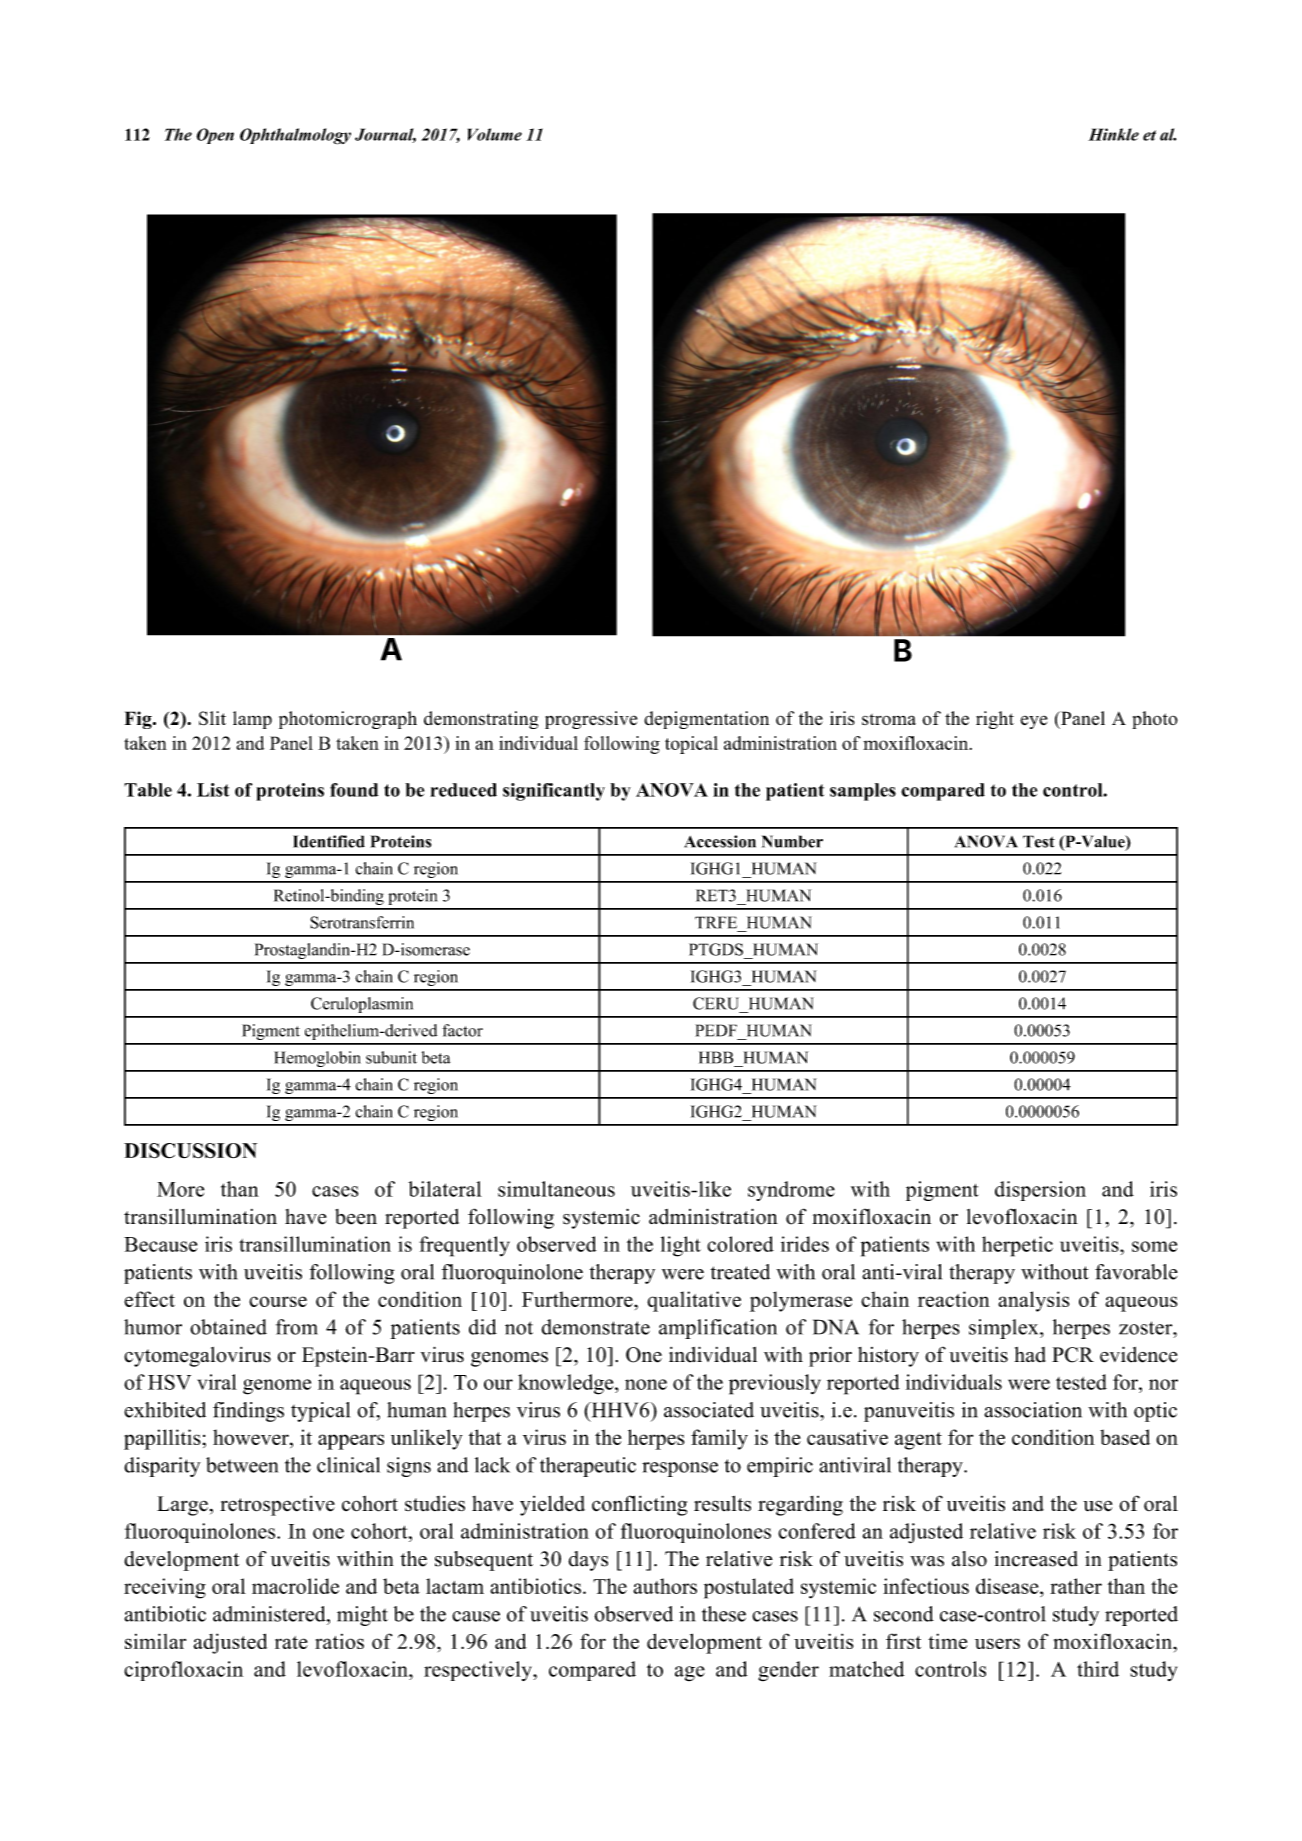 This screenshot has height=1841, width=1302. What do you see at coordinates (270, 1614) in the screenshot?
I see `administered` at bounding box center [270, 1614].
